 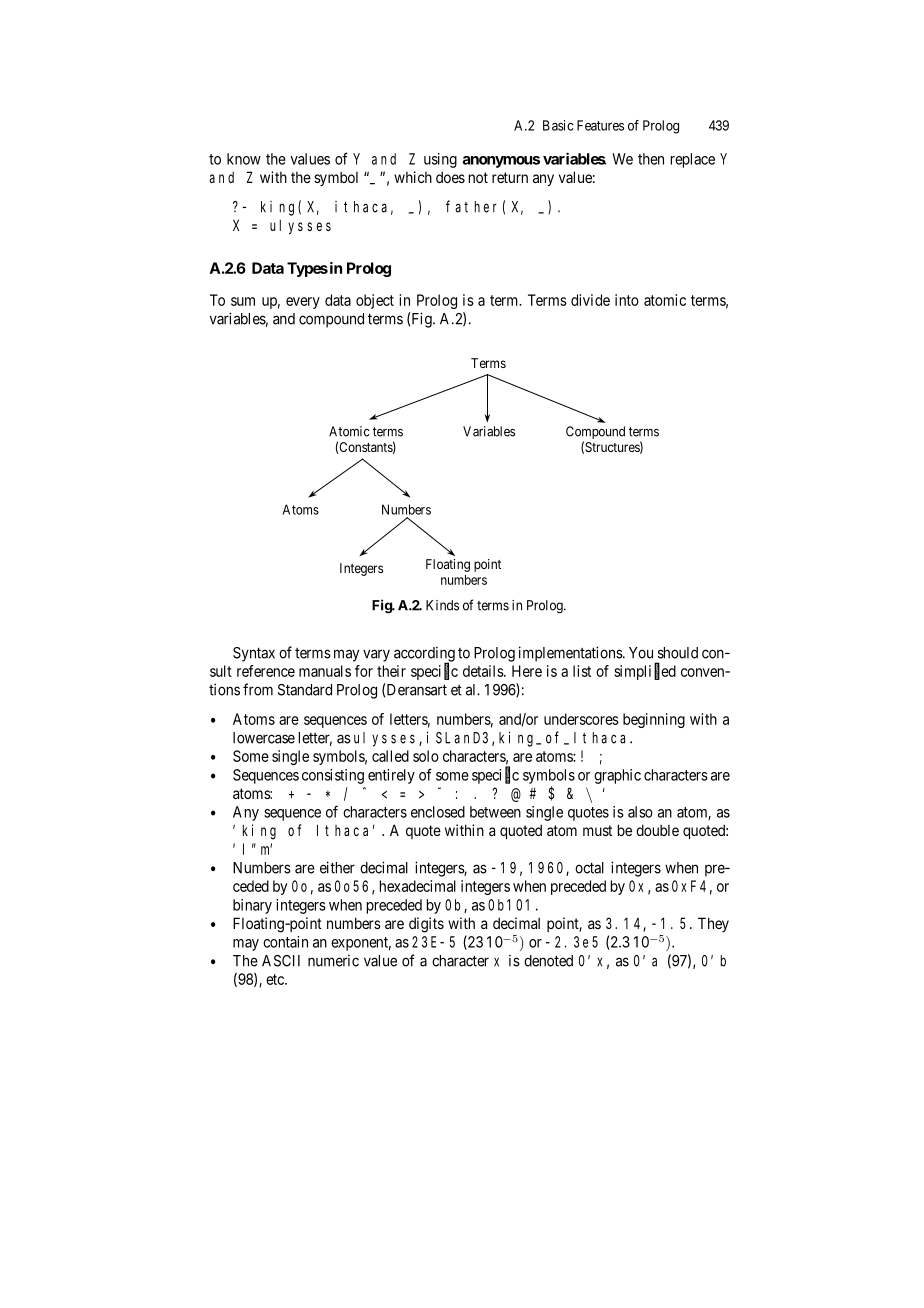 I want to click on Kinds, so click(x=442, y=605).
